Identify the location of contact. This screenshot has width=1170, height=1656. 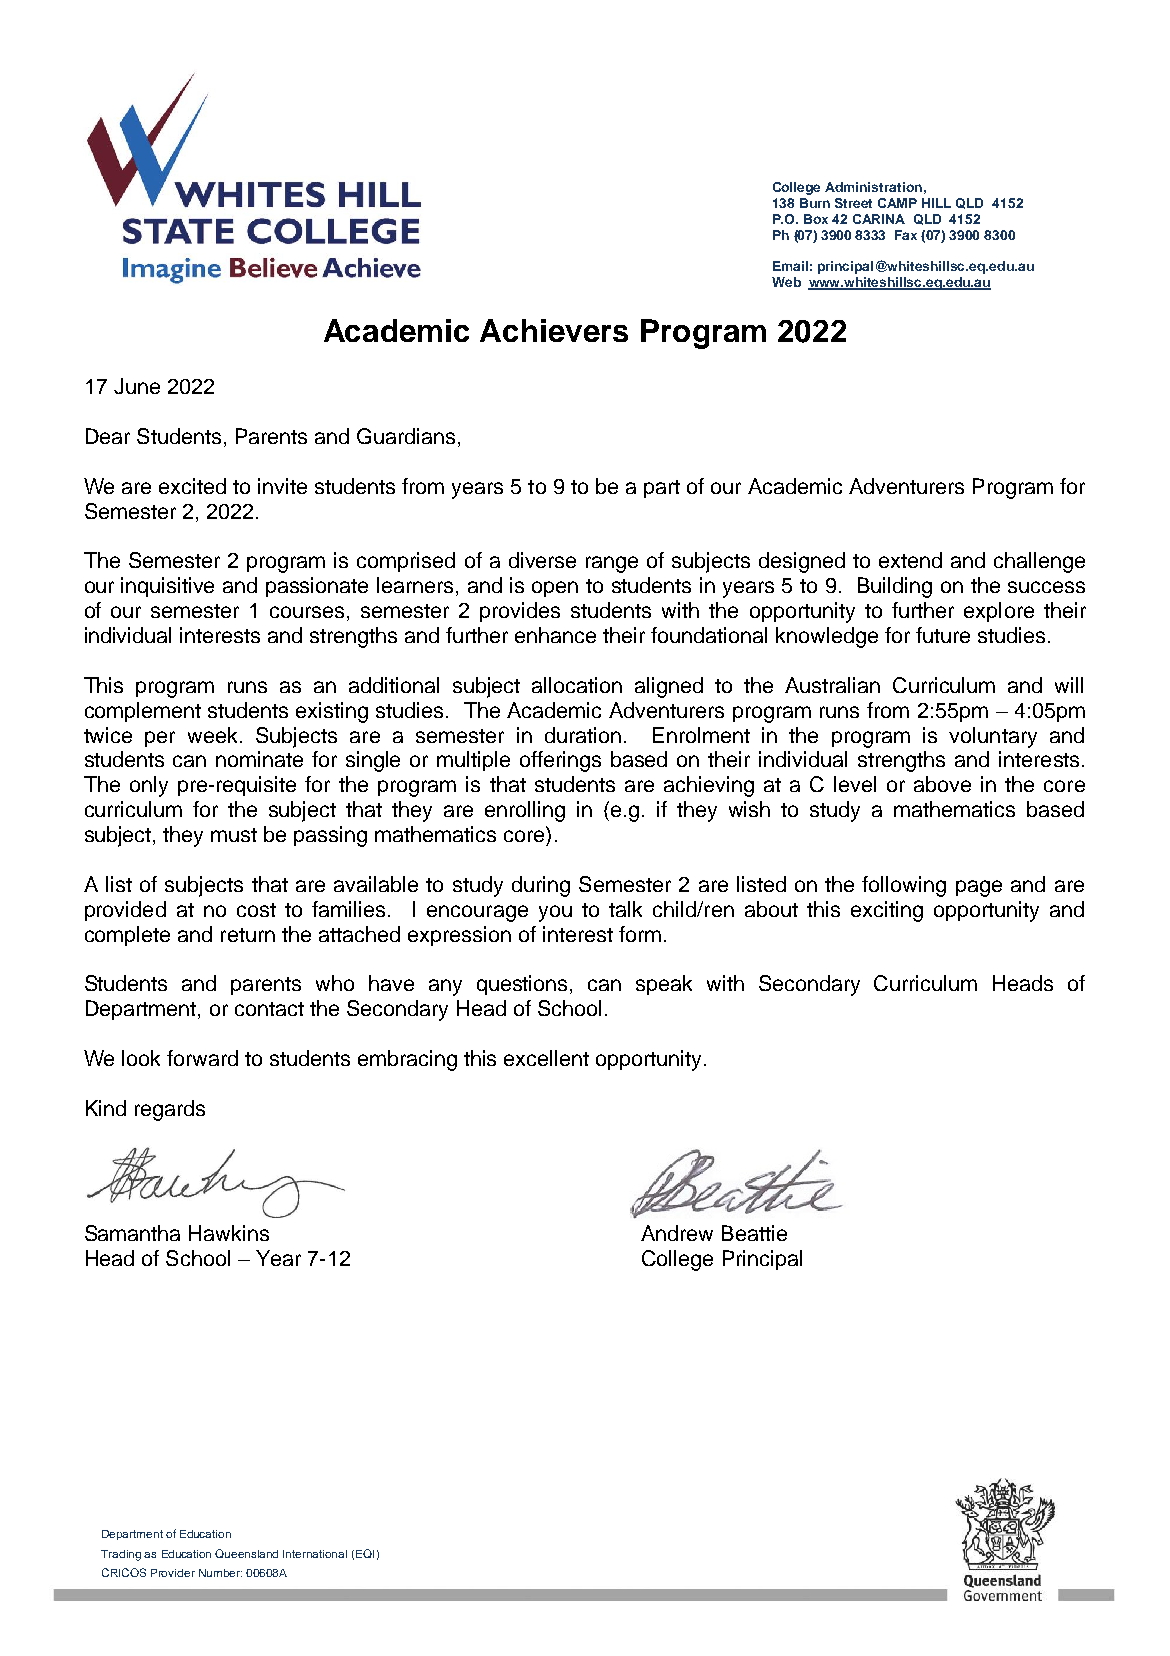
(269, 1009).
